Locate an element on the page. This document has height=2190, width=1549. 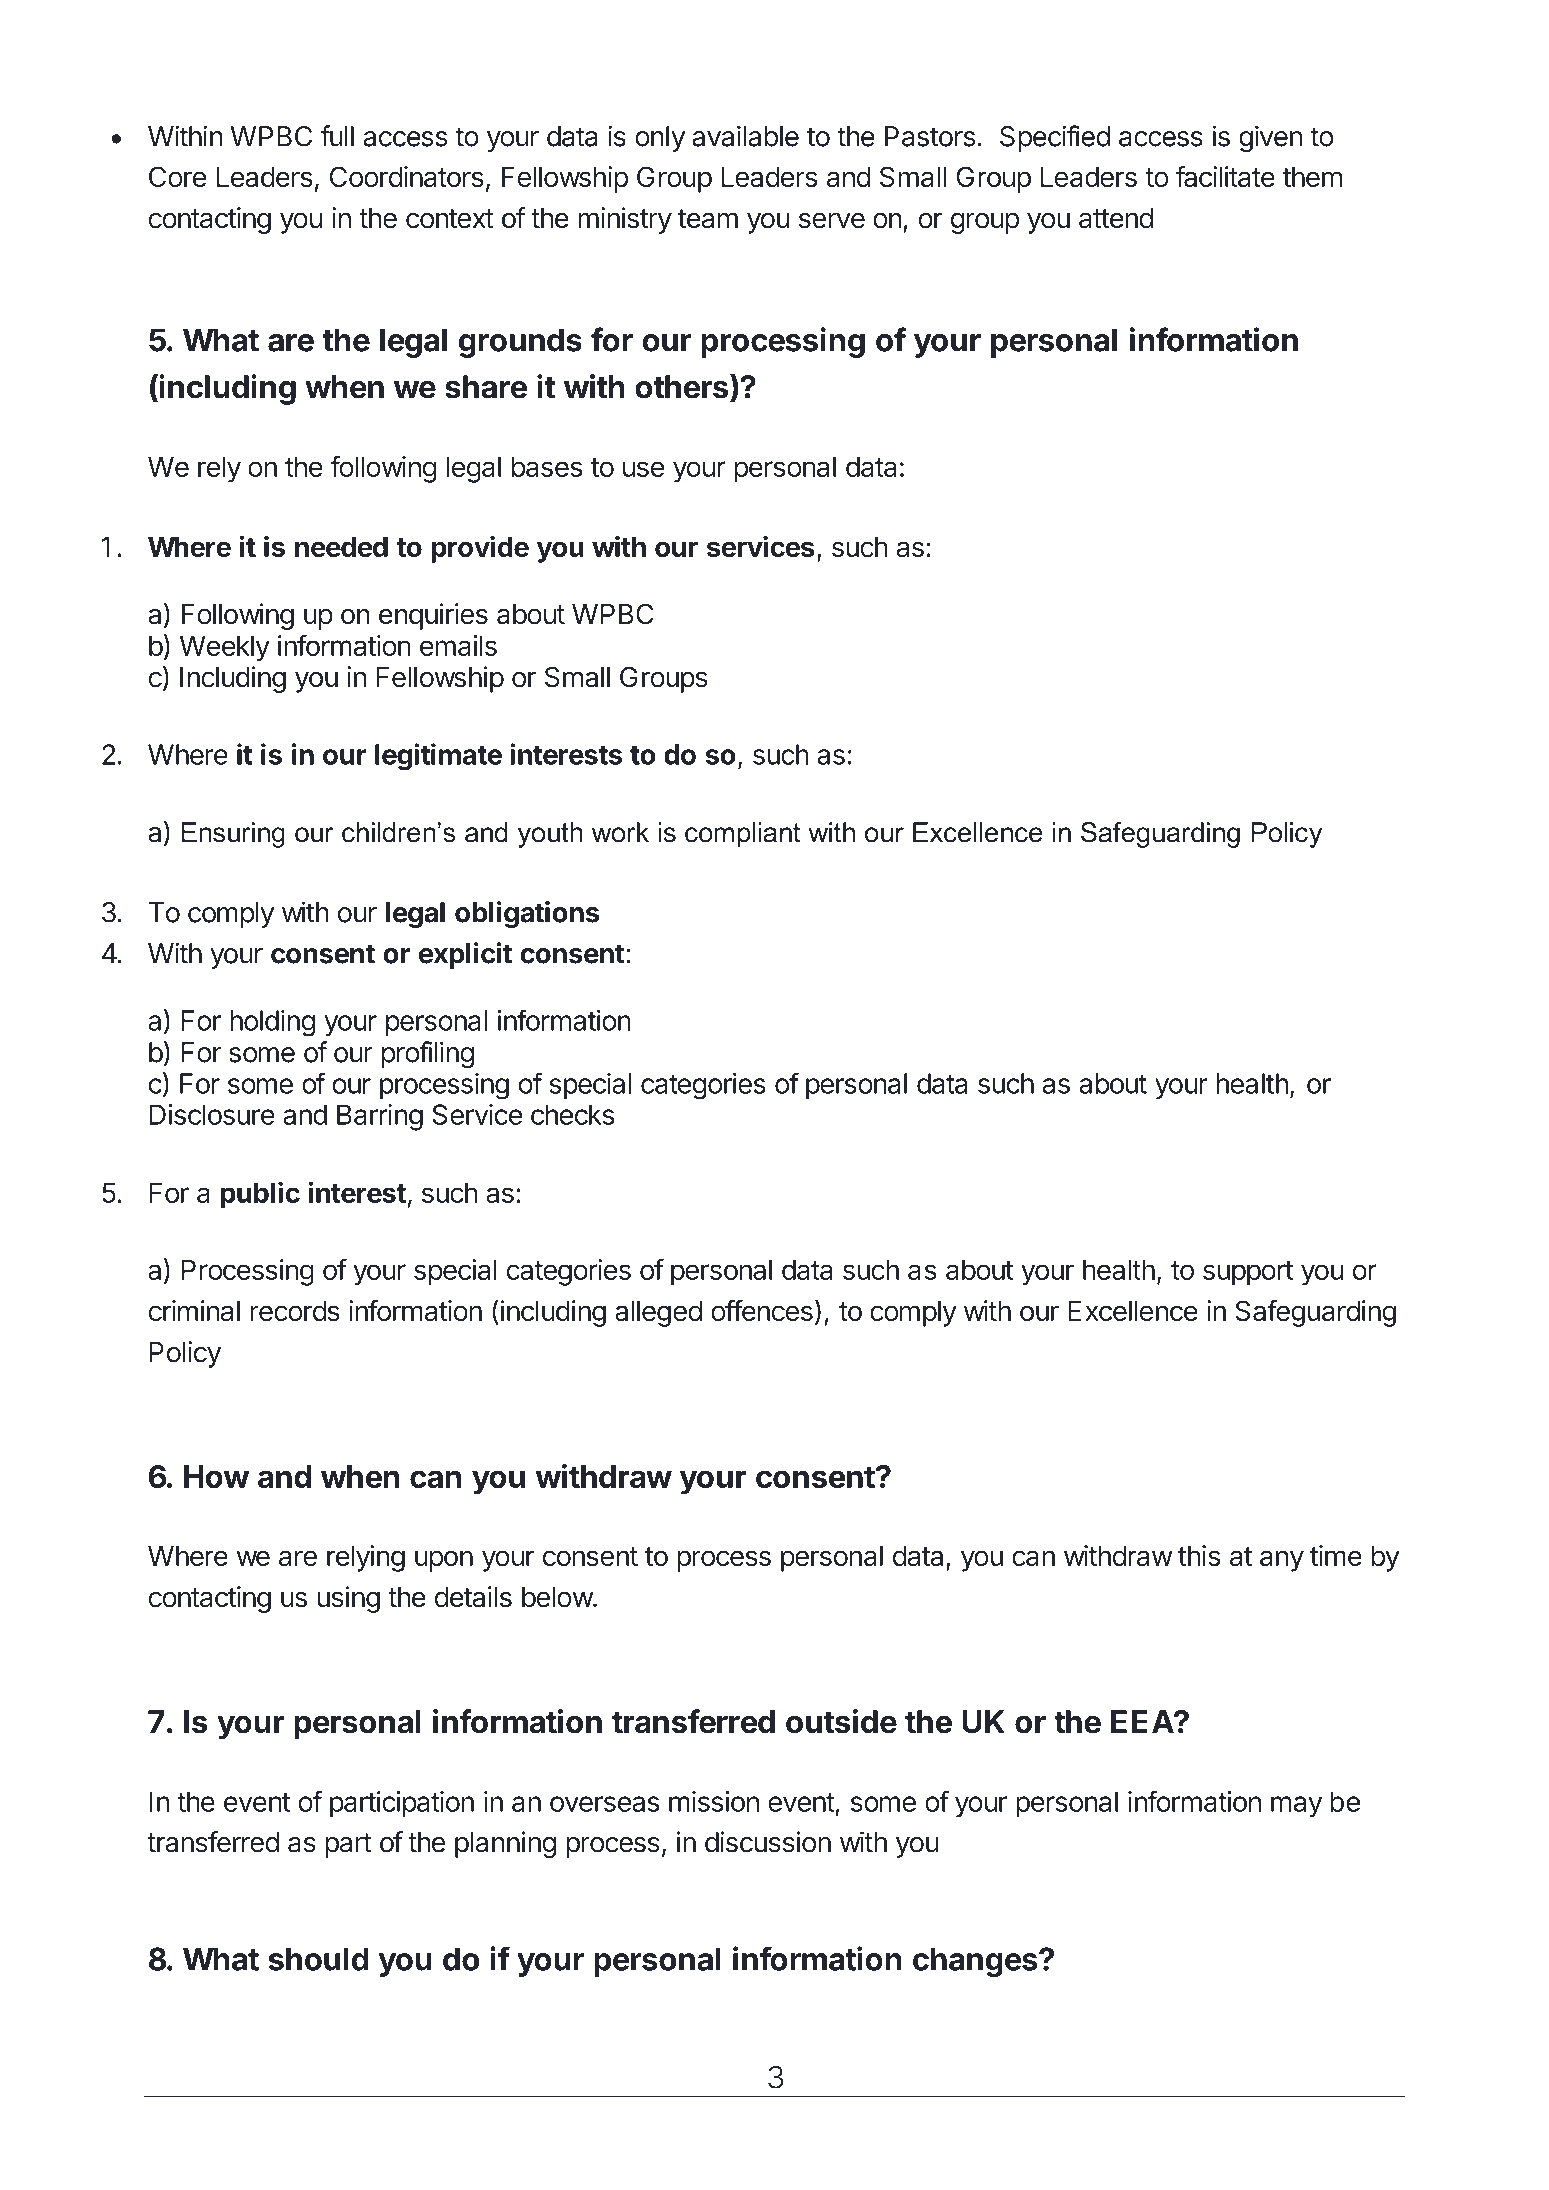
use is located at coordinates (644, 469).
